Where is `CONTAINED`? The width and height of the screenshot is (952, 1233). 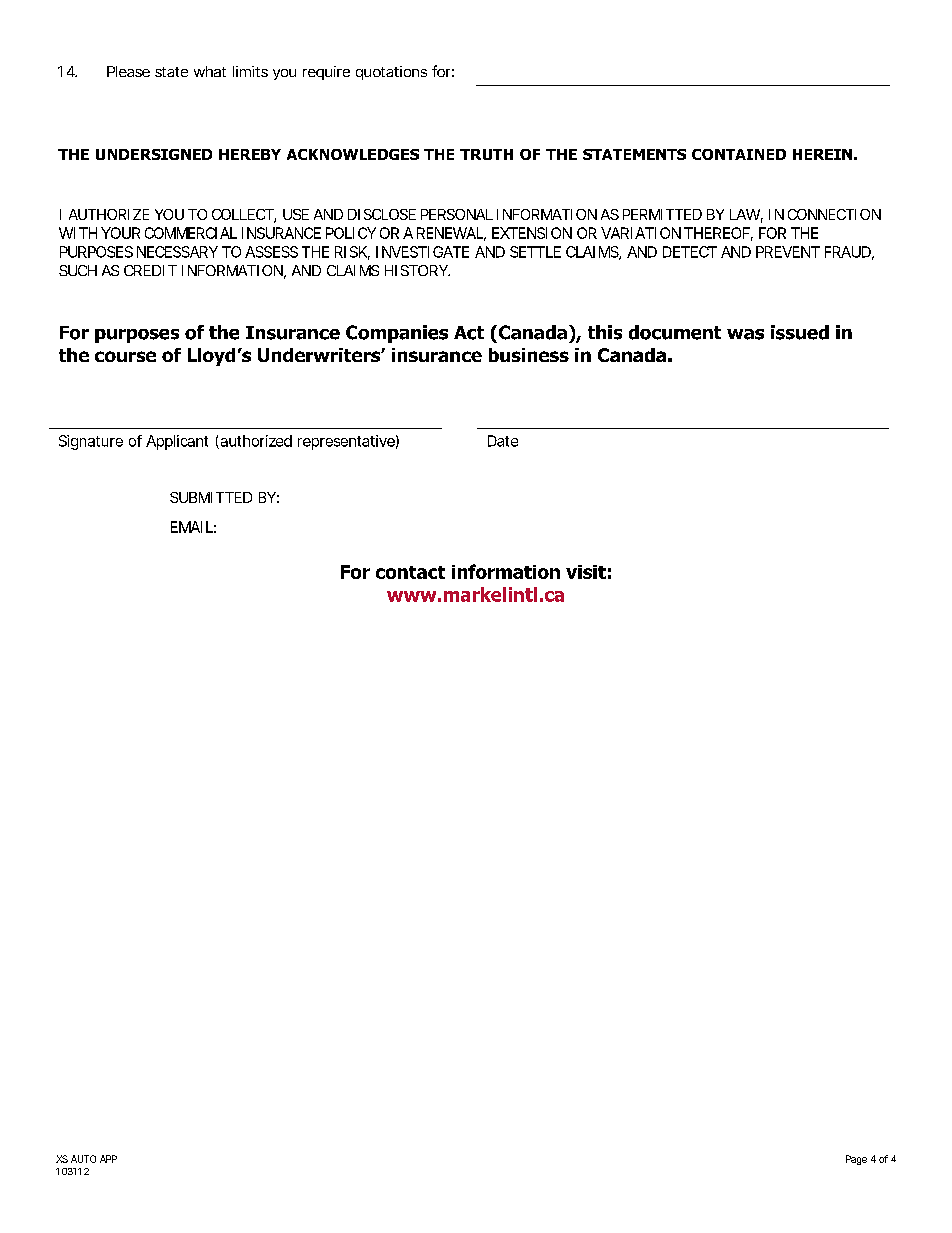
CONTAINED is located at coordinates (739, 154).
